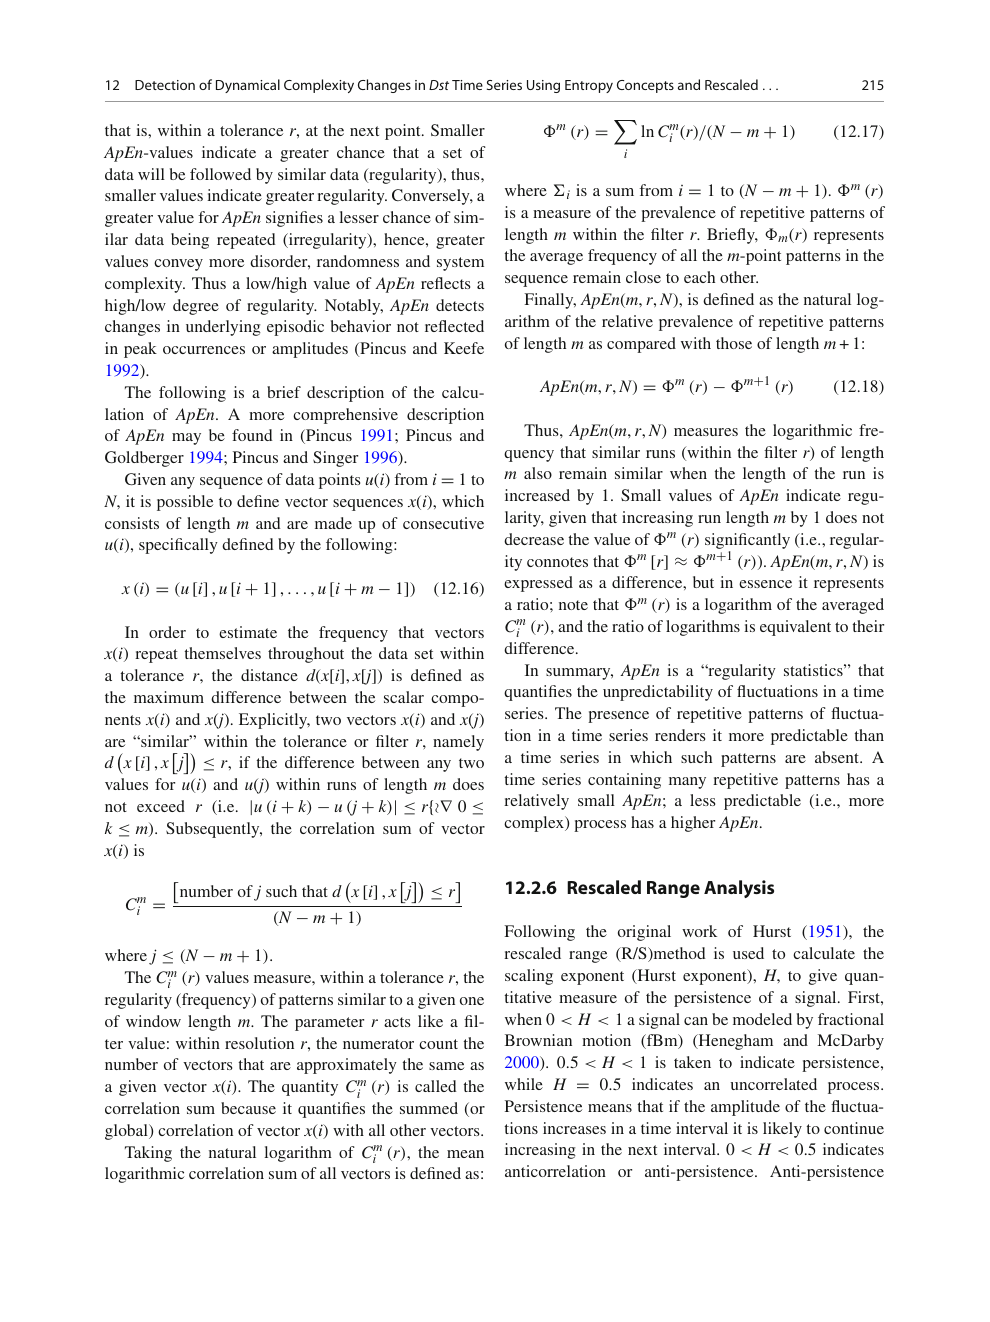 The width and height of the screenshot is (990, 1322). I want to click on exceed, so click(161, 806).
